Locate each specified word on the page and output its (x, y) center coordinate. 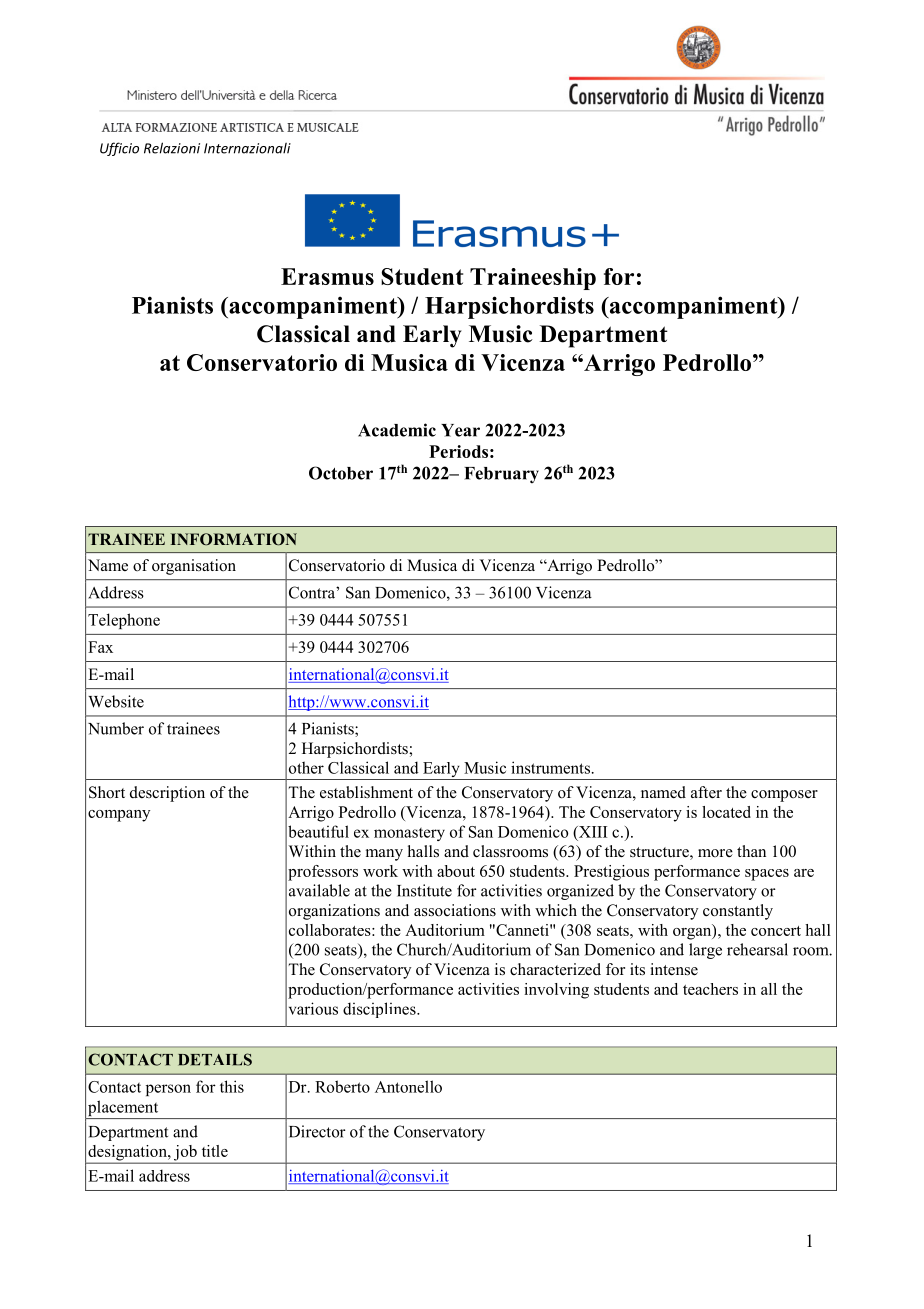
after (706, 792)
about (456, 871)
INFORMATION (234, 539)
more (715, 853)
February (501, 475)
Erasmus (327, 276)
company (119, 816)
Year (460, 430)
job (185, 1154)
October (341, 473)
